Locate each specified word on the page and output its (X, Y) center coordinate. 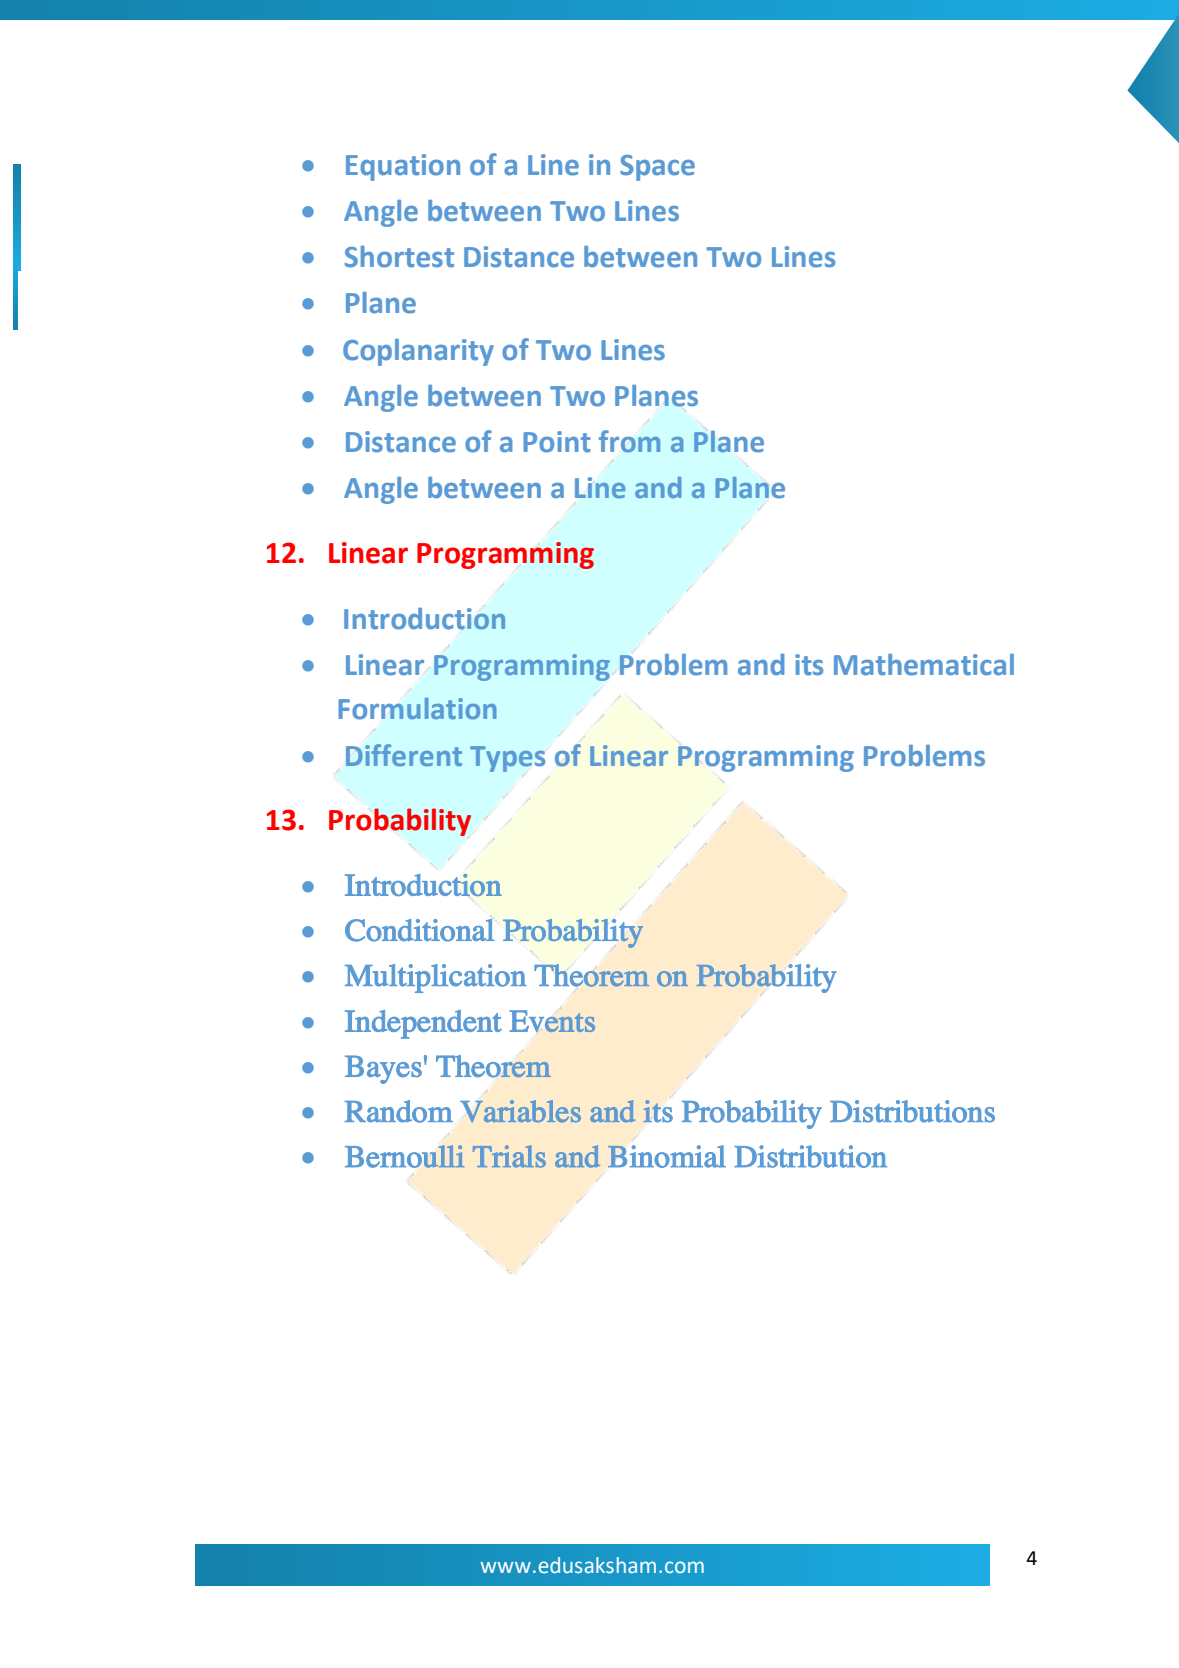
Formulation (418, 708)
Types (507, 759)
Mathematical (924, 665)
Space (657, 168)
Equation (403, 167)
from (629, 441)
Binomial (667, 1156)
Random (399, 1111)
